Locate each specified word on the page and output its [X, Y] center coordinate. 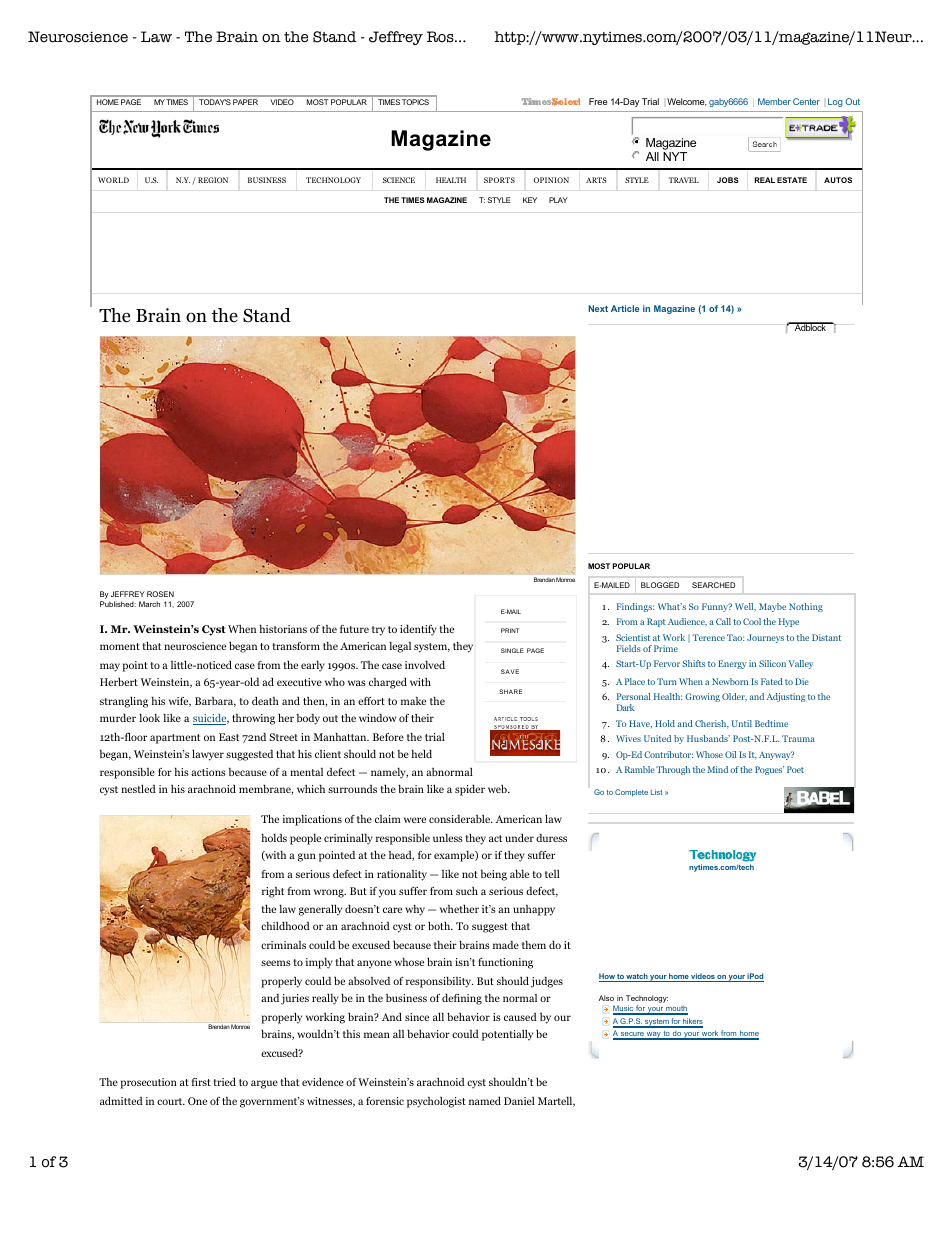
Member [774, 101]
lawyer [208, 755]
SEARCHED [713, 585]
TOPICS [415, 102]
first [201, 1082]
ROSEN [160, 594]
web [498, 789]
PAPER [245, 102]
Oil [731, 754]
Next [598, 308]
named [485, 1100]
